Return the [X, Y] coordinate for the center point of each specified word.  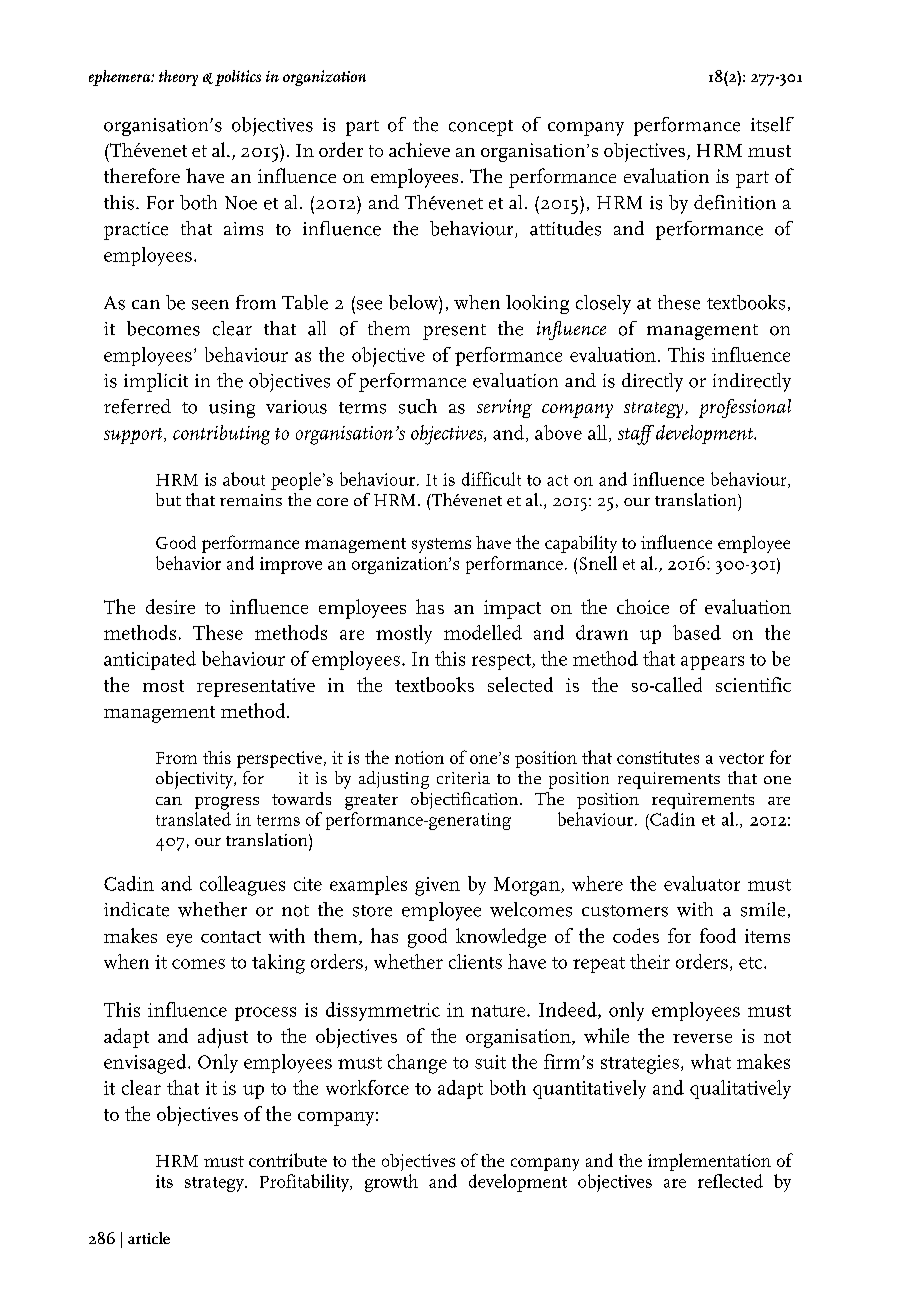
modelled [483, 632]
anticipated [150, 660]
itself [772, 124]
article [149, 1238]
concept [481, 128]
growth [391, 1183]
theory [178, 78]
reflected [730, 1181]
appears [712, 663]
